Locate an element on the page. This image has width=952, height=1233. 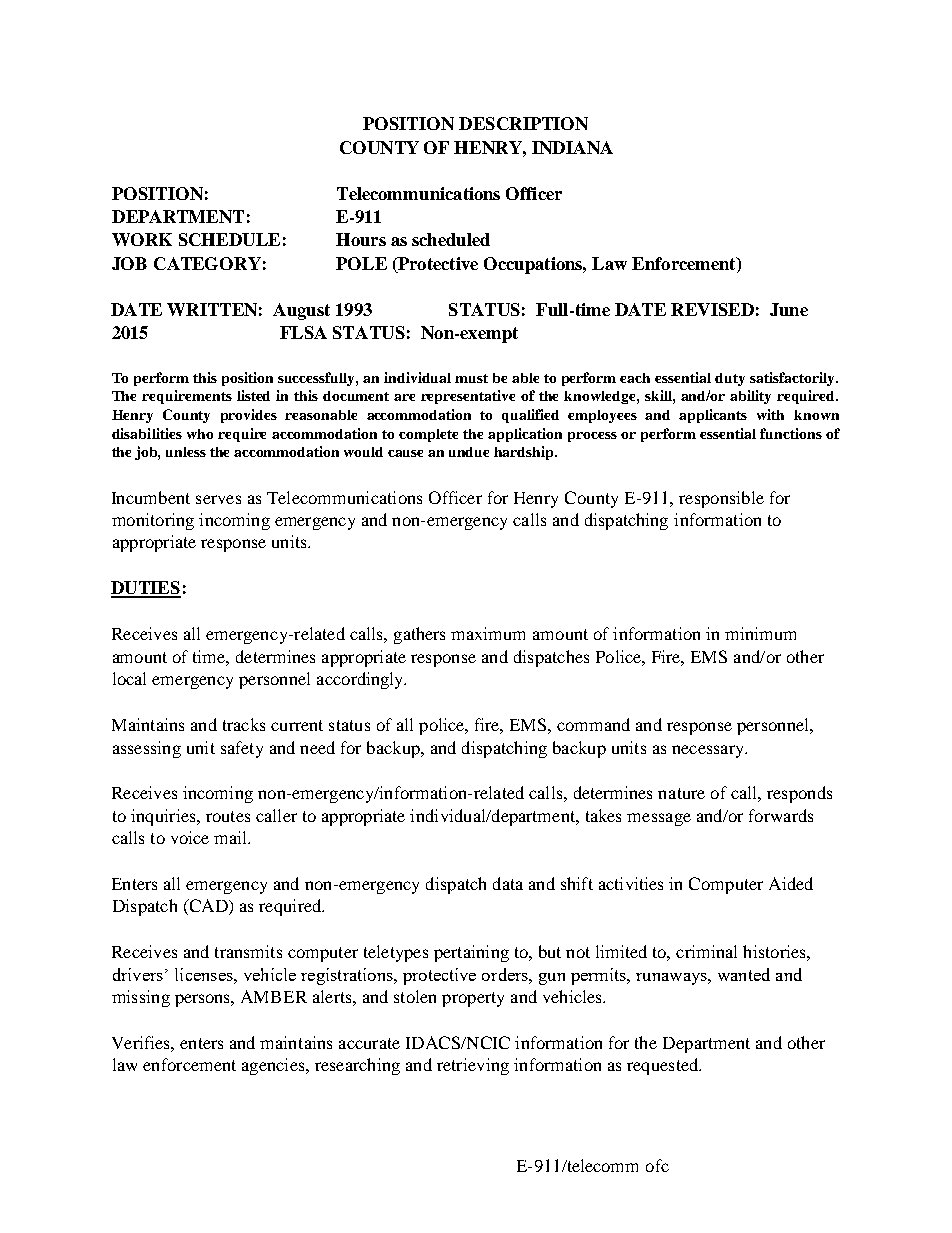
ability is located at coordinates (750, 397).
